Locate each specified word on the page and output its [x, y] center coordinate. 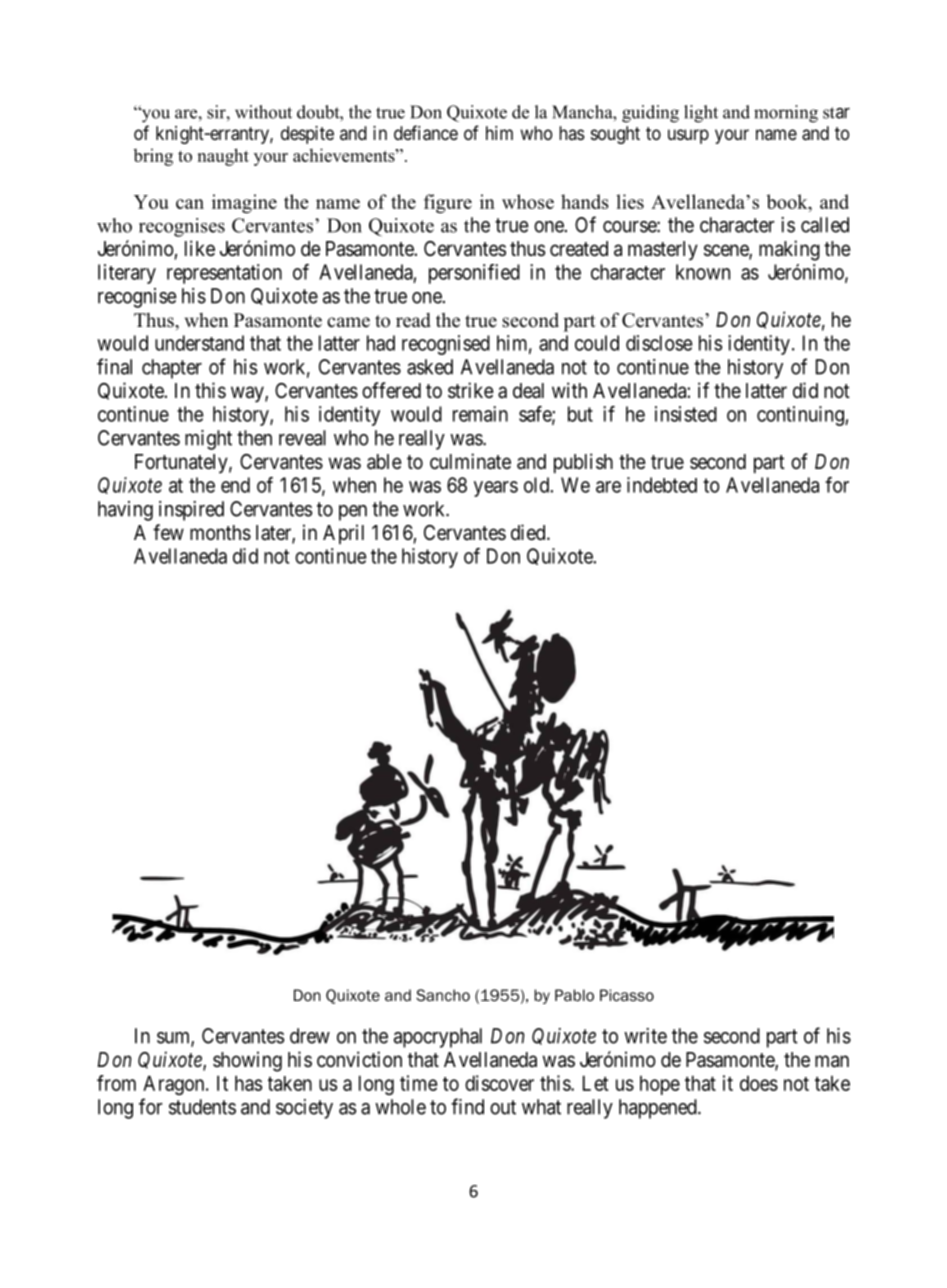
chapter [172, 369]
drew [310, 1036]
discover [499, 1083]
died [529, 532]
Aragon [175, 1085]
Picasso [627, 995]
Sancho [443, 995]
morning [786, 114]
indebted [662, 485]
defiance [426, 133]
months [220, 533]
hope [660, 1085]
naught [223, 157]
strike [471, 390]
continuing [801, 416]
